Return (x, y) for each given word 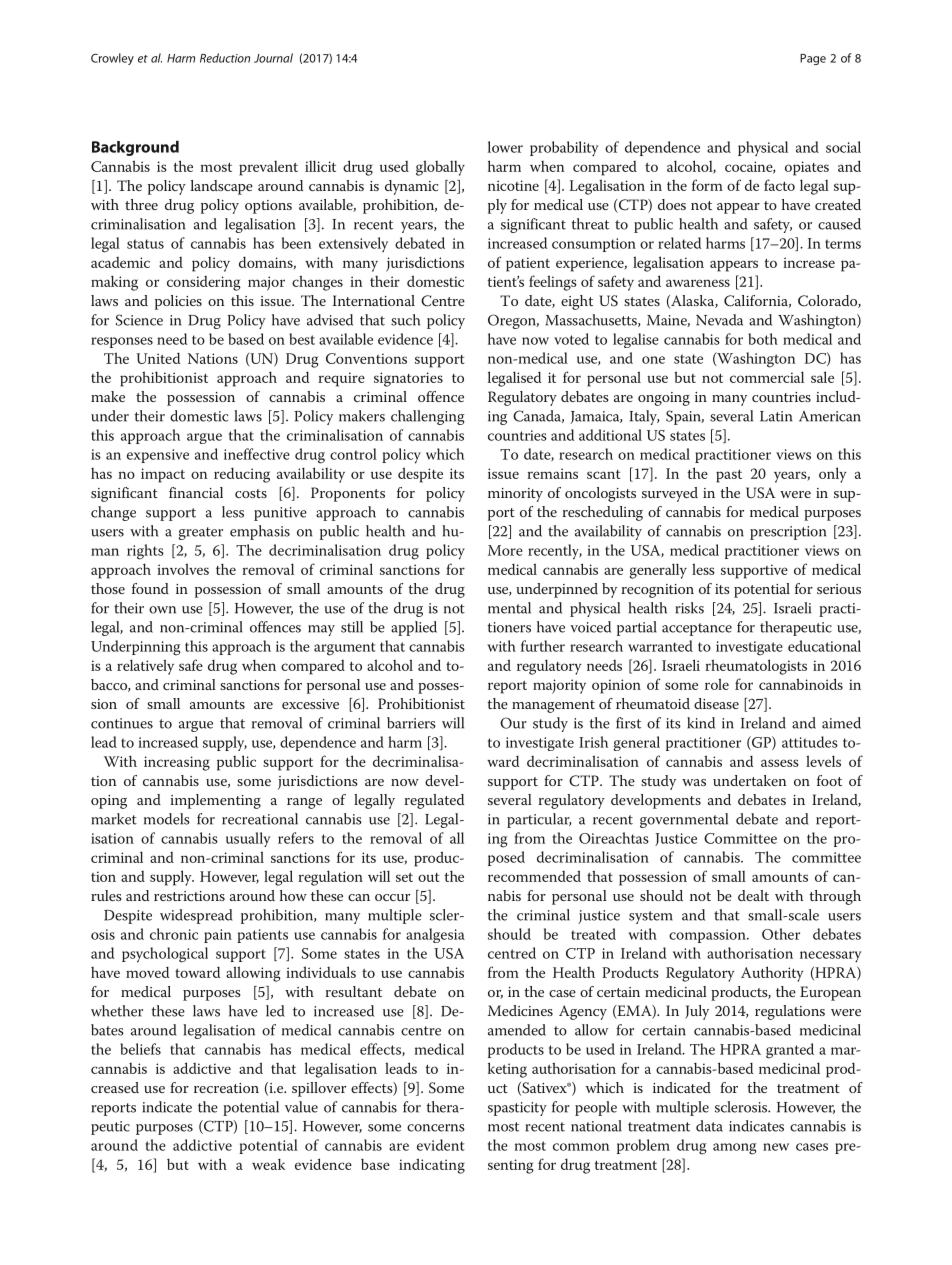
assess (780, 763)
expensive (158, 456)
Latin (776, 416)
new (776, 1147)
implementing (215, 801)
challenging (427, 417)
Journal (273, 58)
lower (505, 147)
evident (441, 1145)
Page (813, 59)
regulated (434, 801)
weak (268, 1164)
